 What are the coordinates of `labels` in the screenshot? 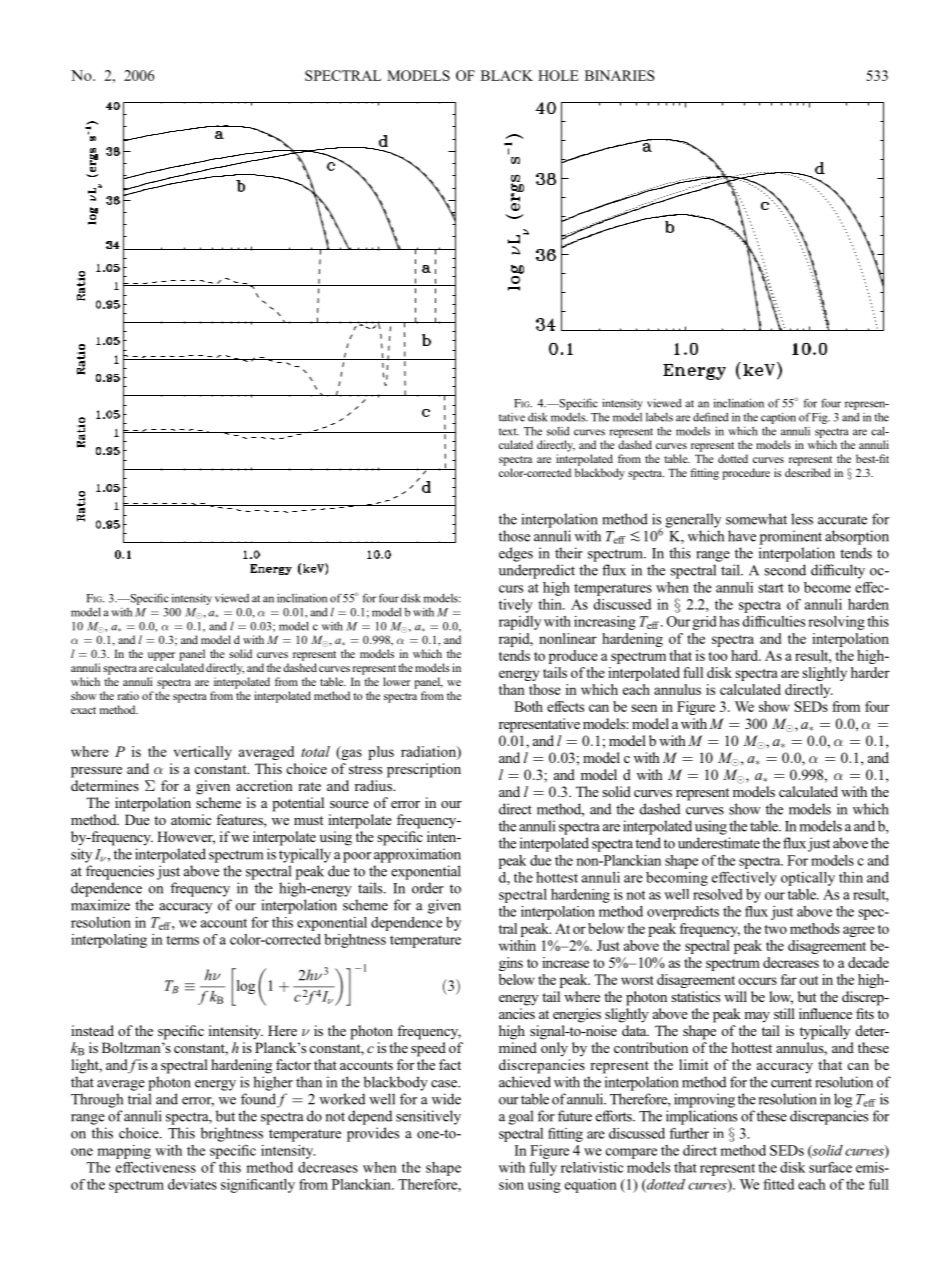 It's located at (659, 417).
